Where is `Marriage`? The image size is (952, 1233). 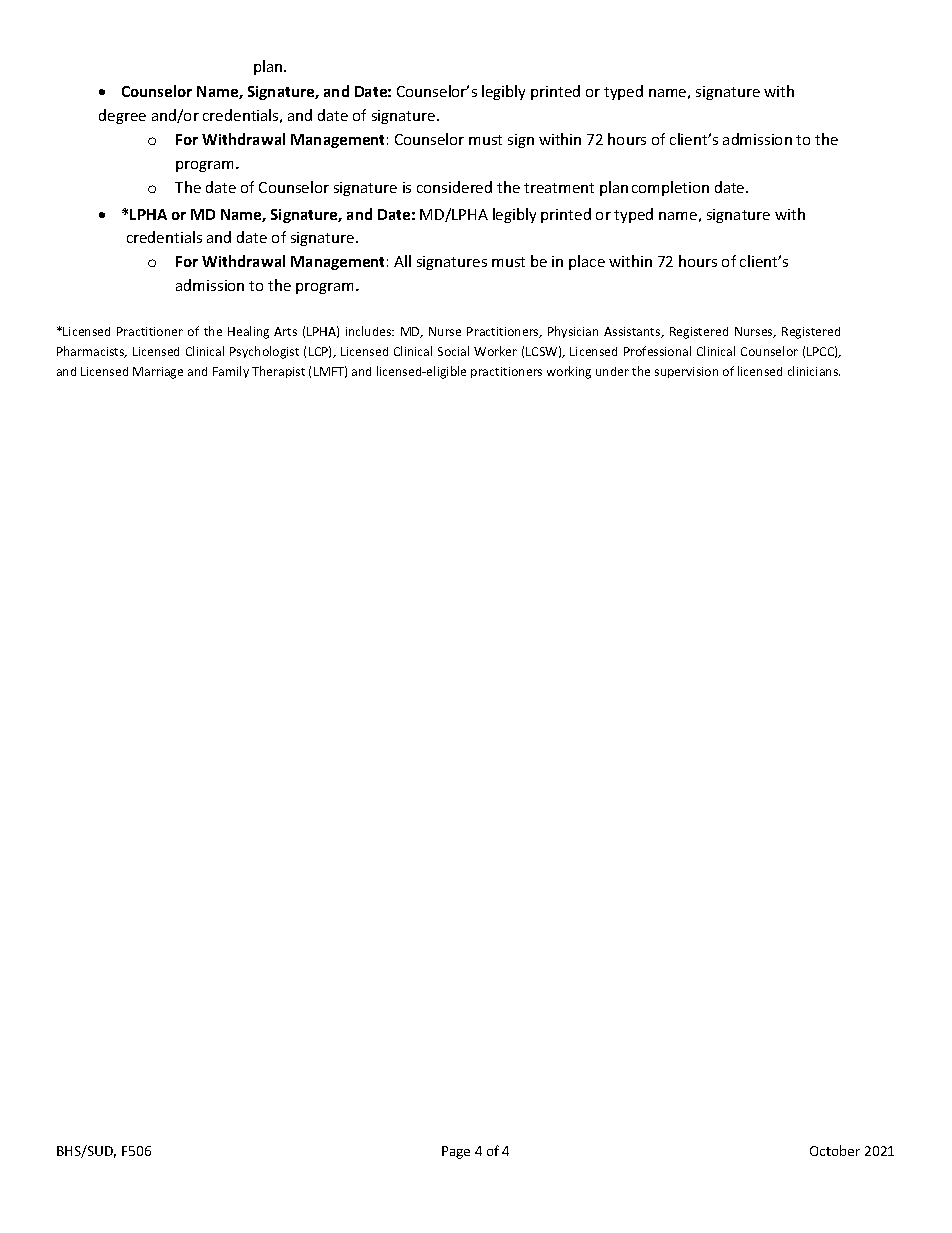
Marriage is located at coordinates (158, 373).
